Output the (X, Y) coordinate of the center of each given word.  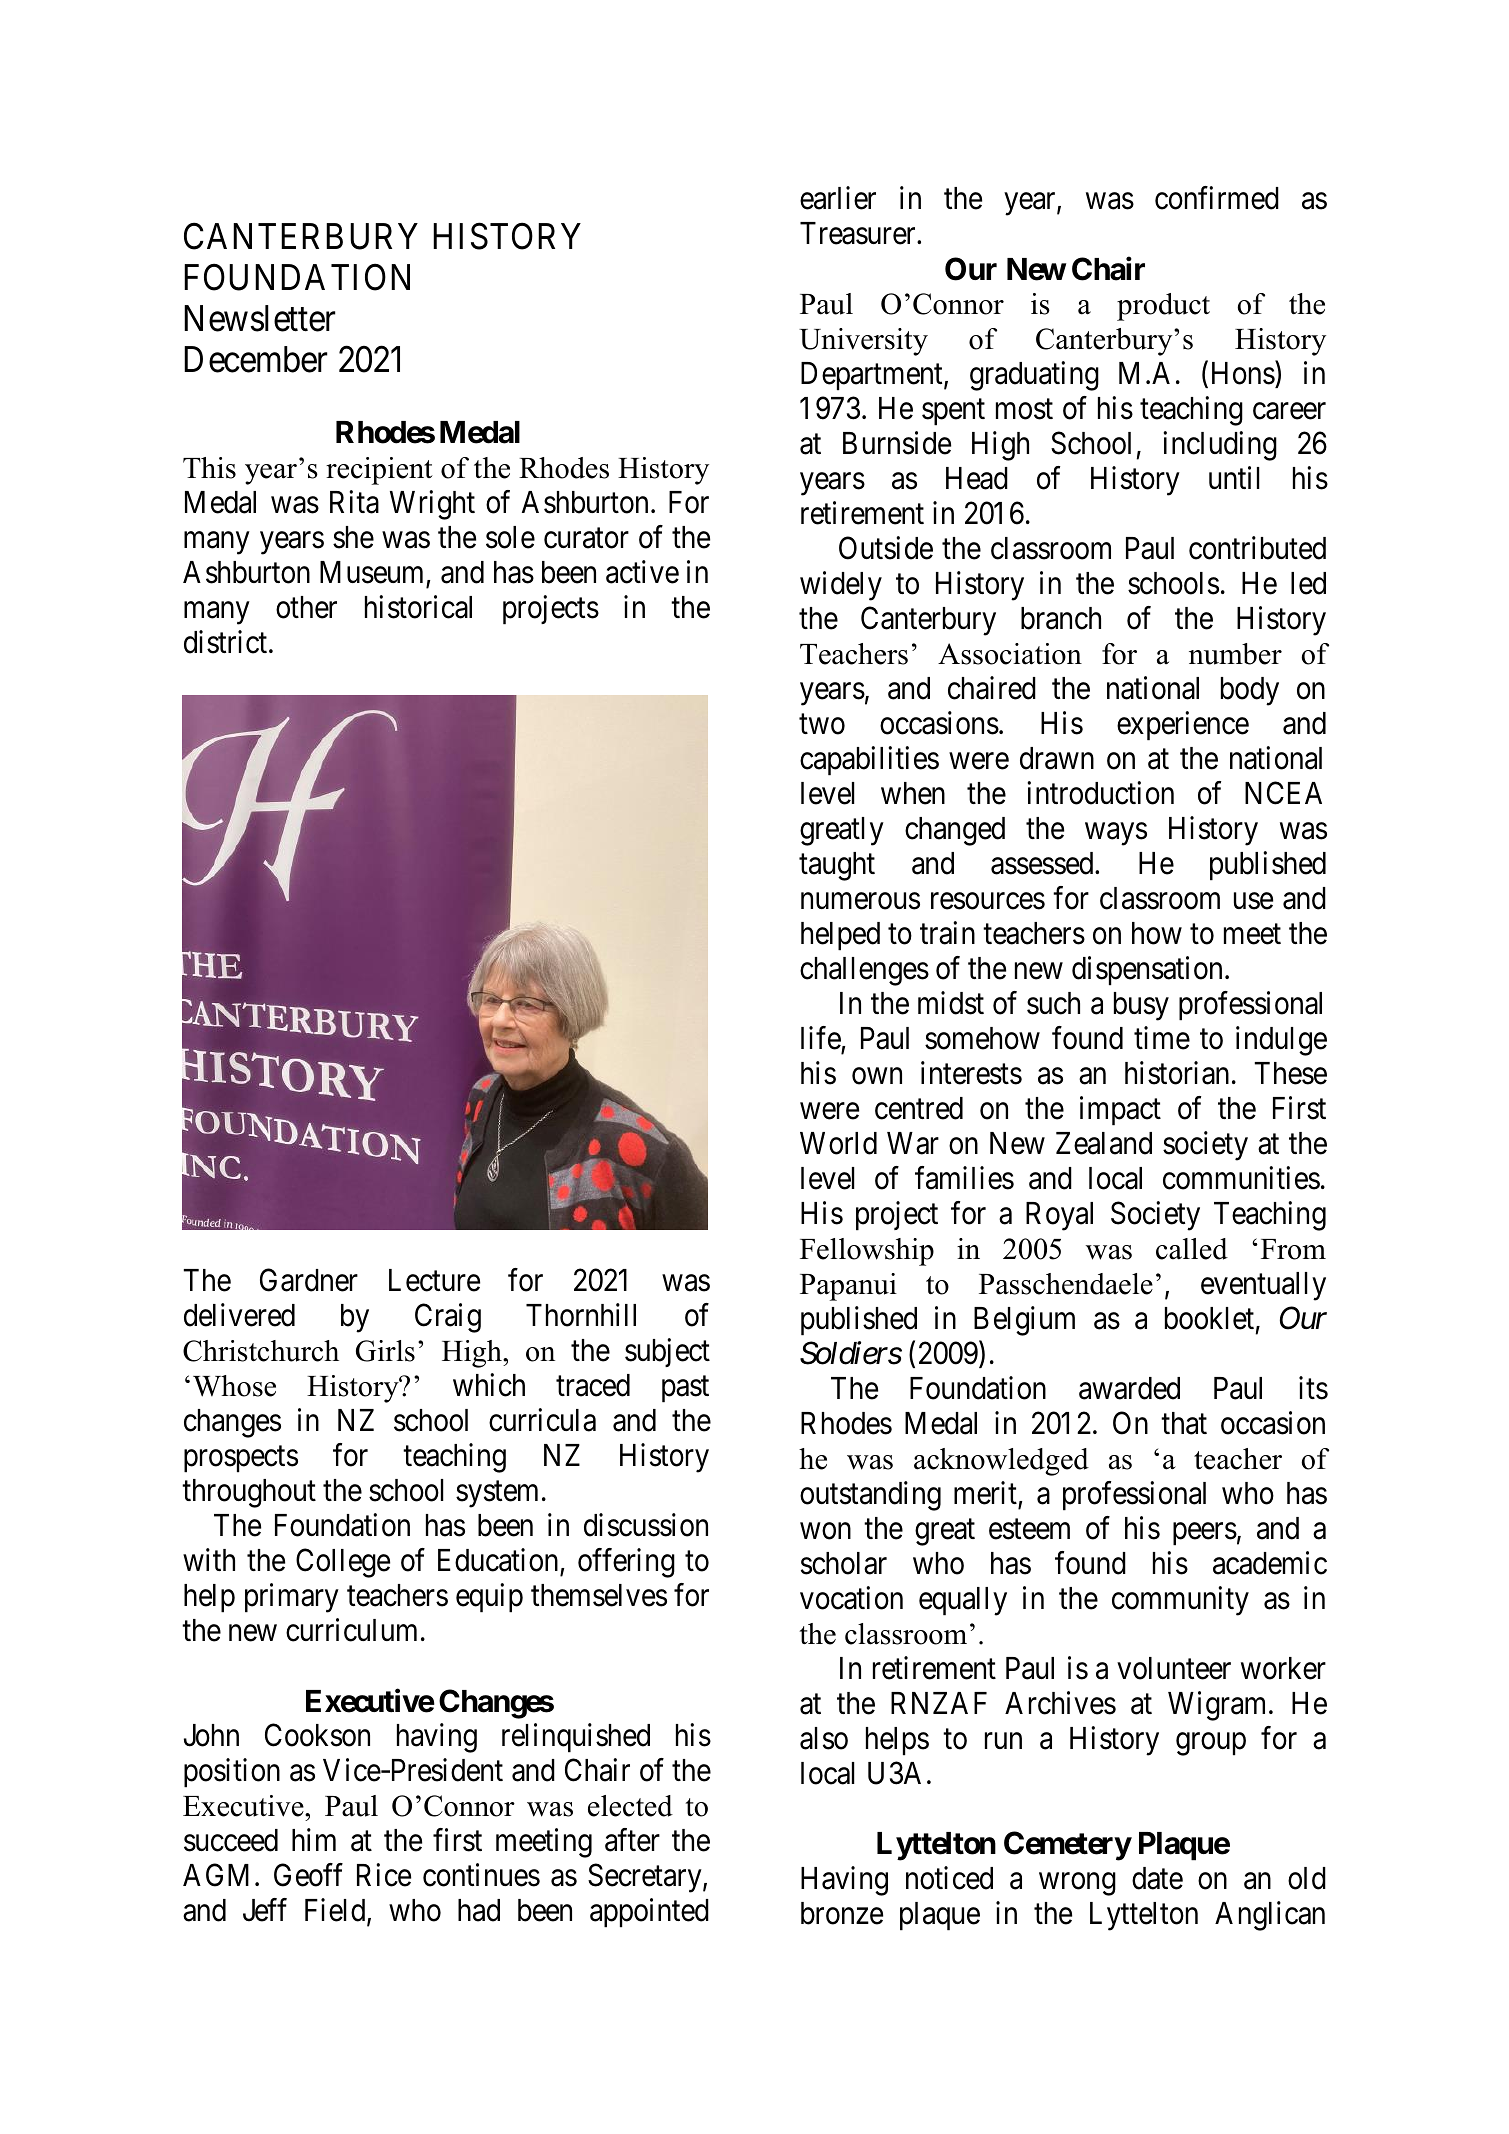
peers (1205, 1534)
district (227, 642)
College (343, 1563)
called (1192, 1249)
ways (1116, 834)
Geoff (308, 1875)
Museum (371, 572)
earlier (838, 198)
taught (837, 866)
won (825, 1531)
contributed (1257, 548)
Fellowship (867, 1252)
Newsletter (260, 318)
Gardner (309, 1280)
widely (841, 586)
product (1163, 307)
